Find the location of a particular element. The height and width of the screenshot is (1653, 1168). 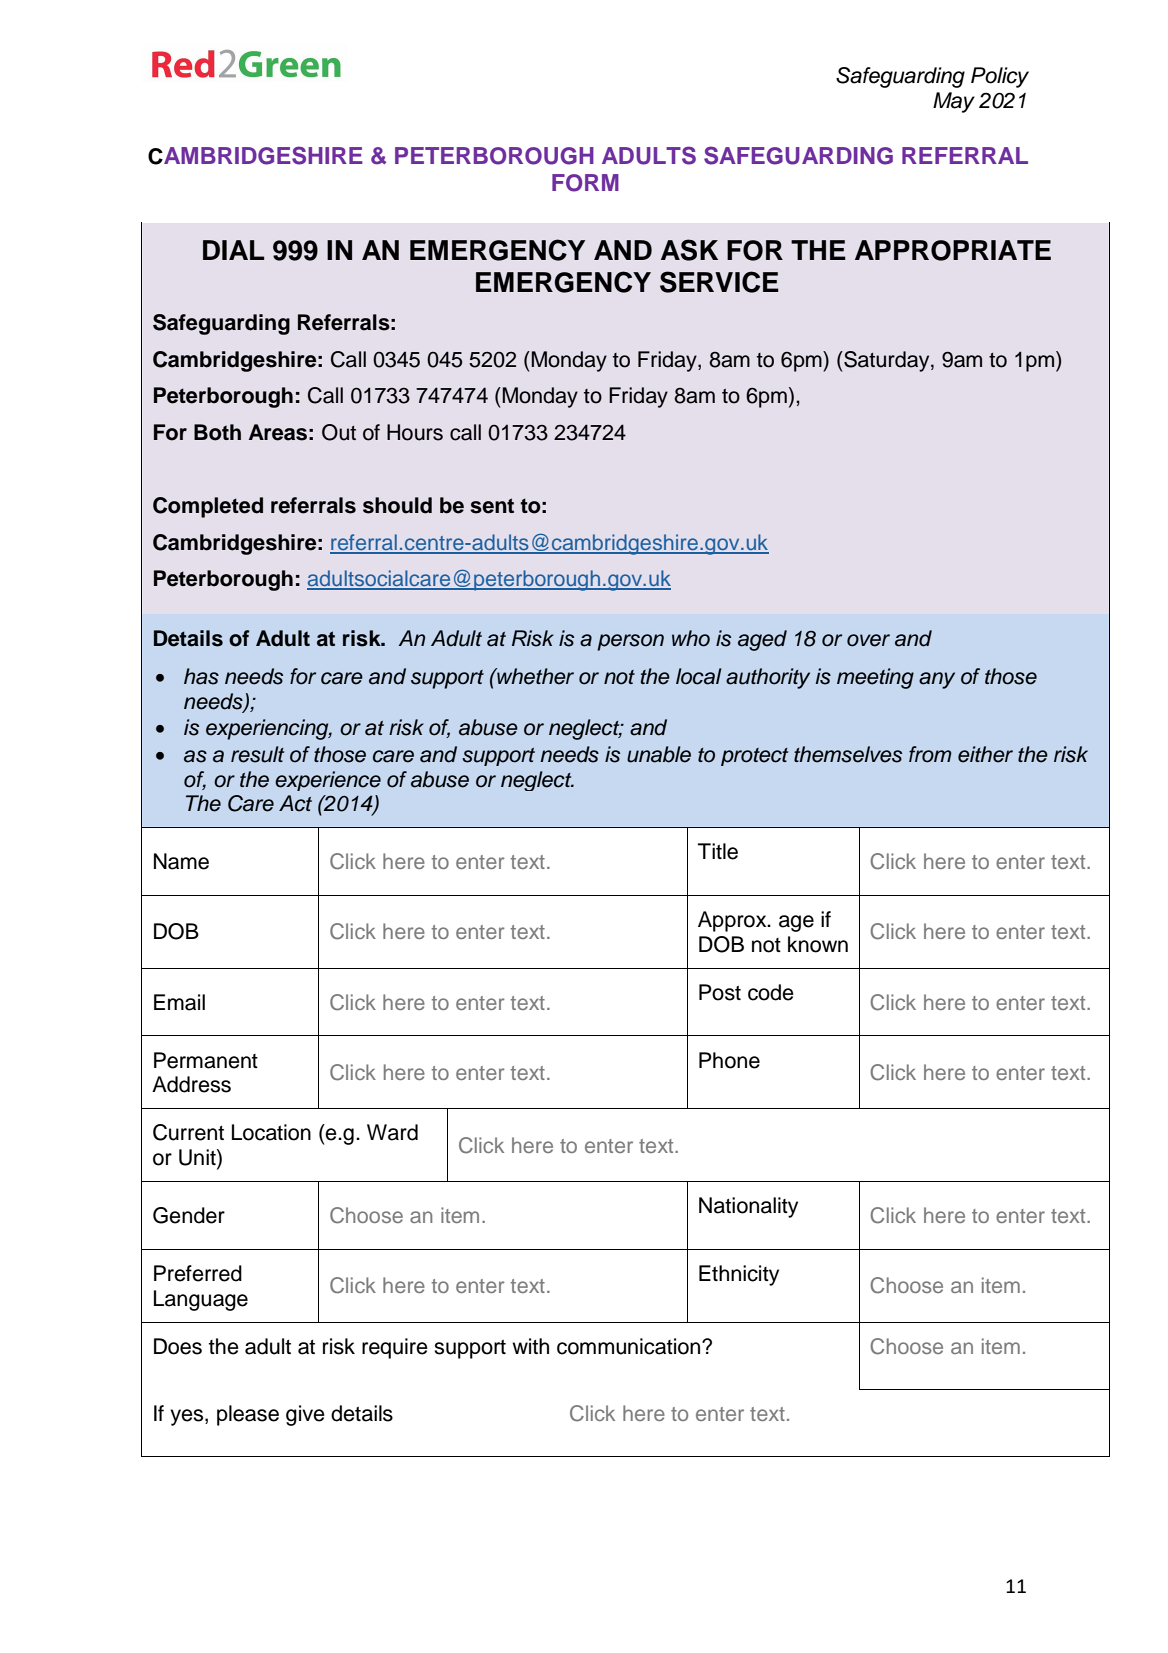

Ethnicity is located at coordinates (739, 1275).
